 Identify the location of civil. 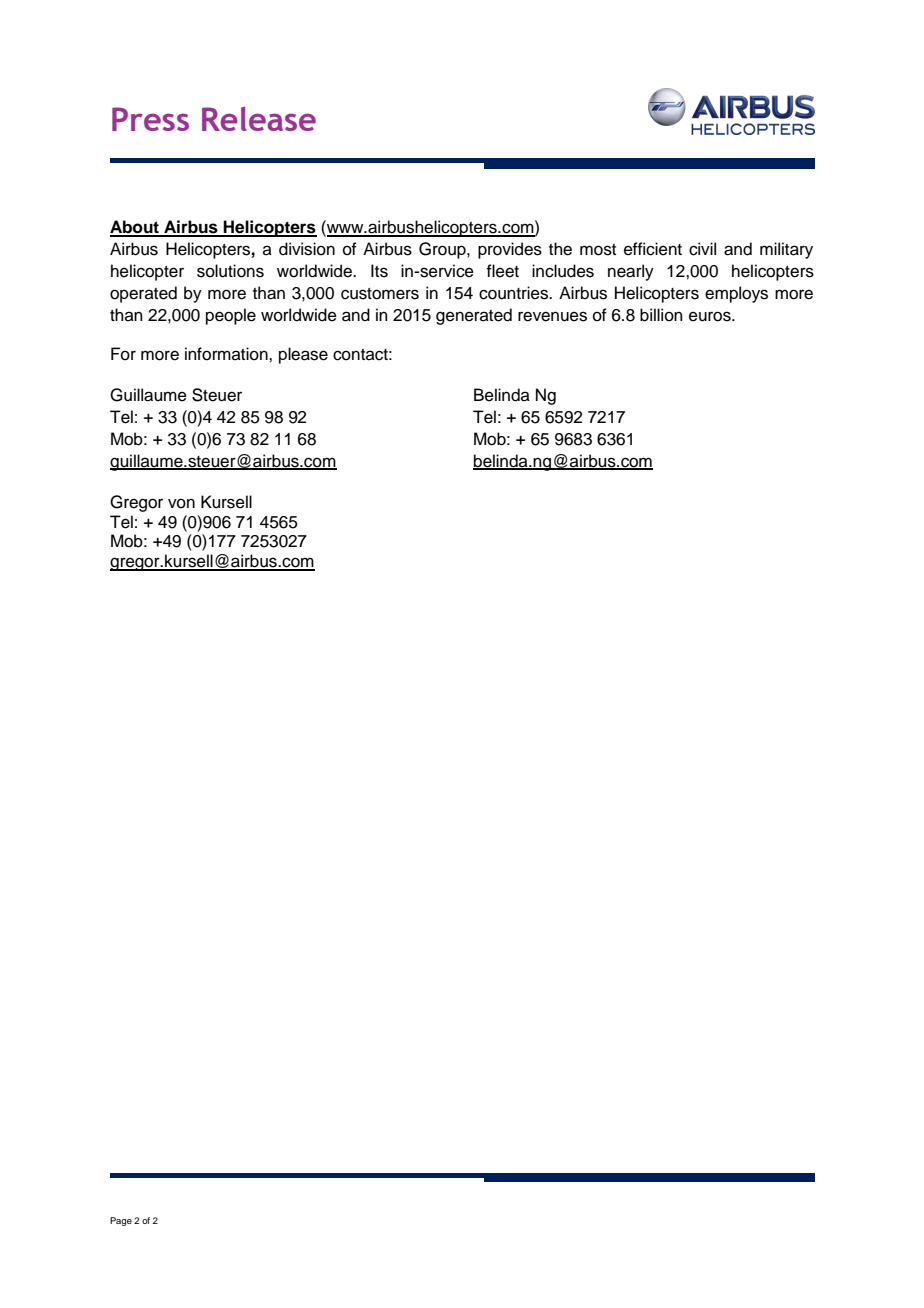
(702, 249).
